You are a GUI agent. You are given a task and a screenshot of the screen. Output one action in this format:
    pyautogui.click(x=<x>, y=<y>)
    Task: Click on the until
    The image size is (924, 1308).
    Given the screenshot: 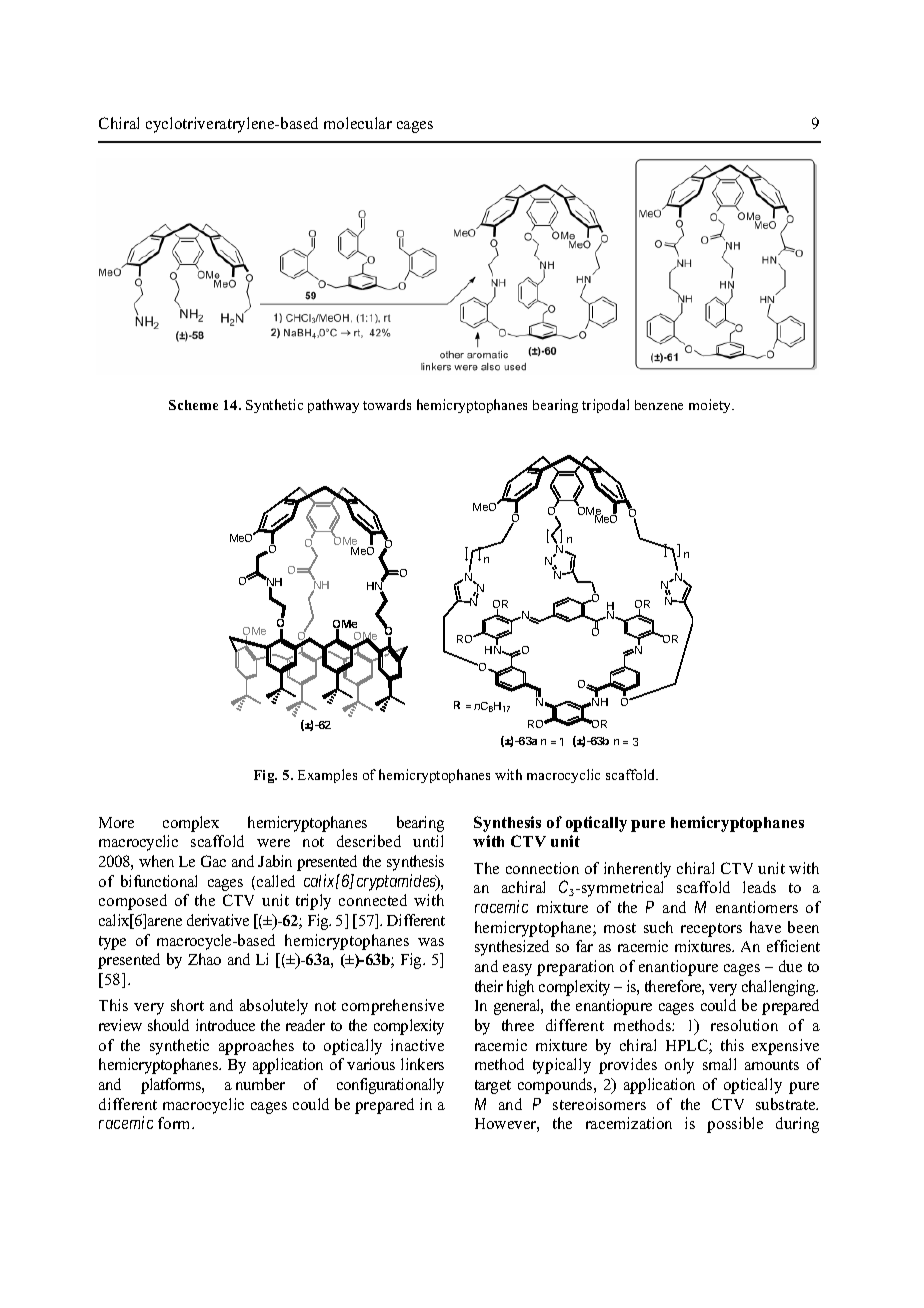 What is the action you would take?
    pyautogui.click(x=428, y=841)
